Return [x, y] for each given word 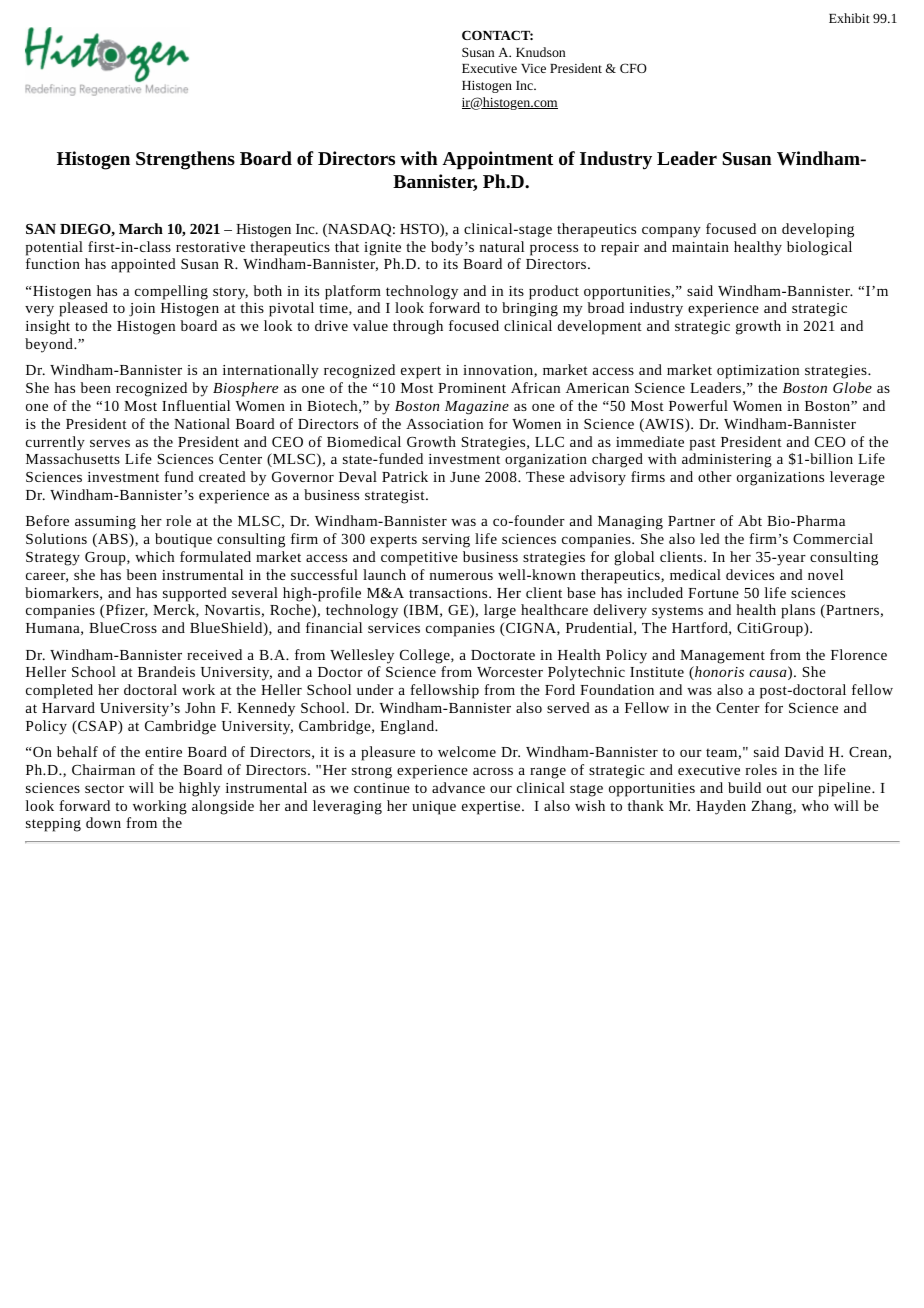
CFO [633, 68]
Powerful [698, 405]
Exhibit [849, 18]
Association [444, 424]
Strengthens [185, 160]
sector [104, 788]
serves [110, 443]
